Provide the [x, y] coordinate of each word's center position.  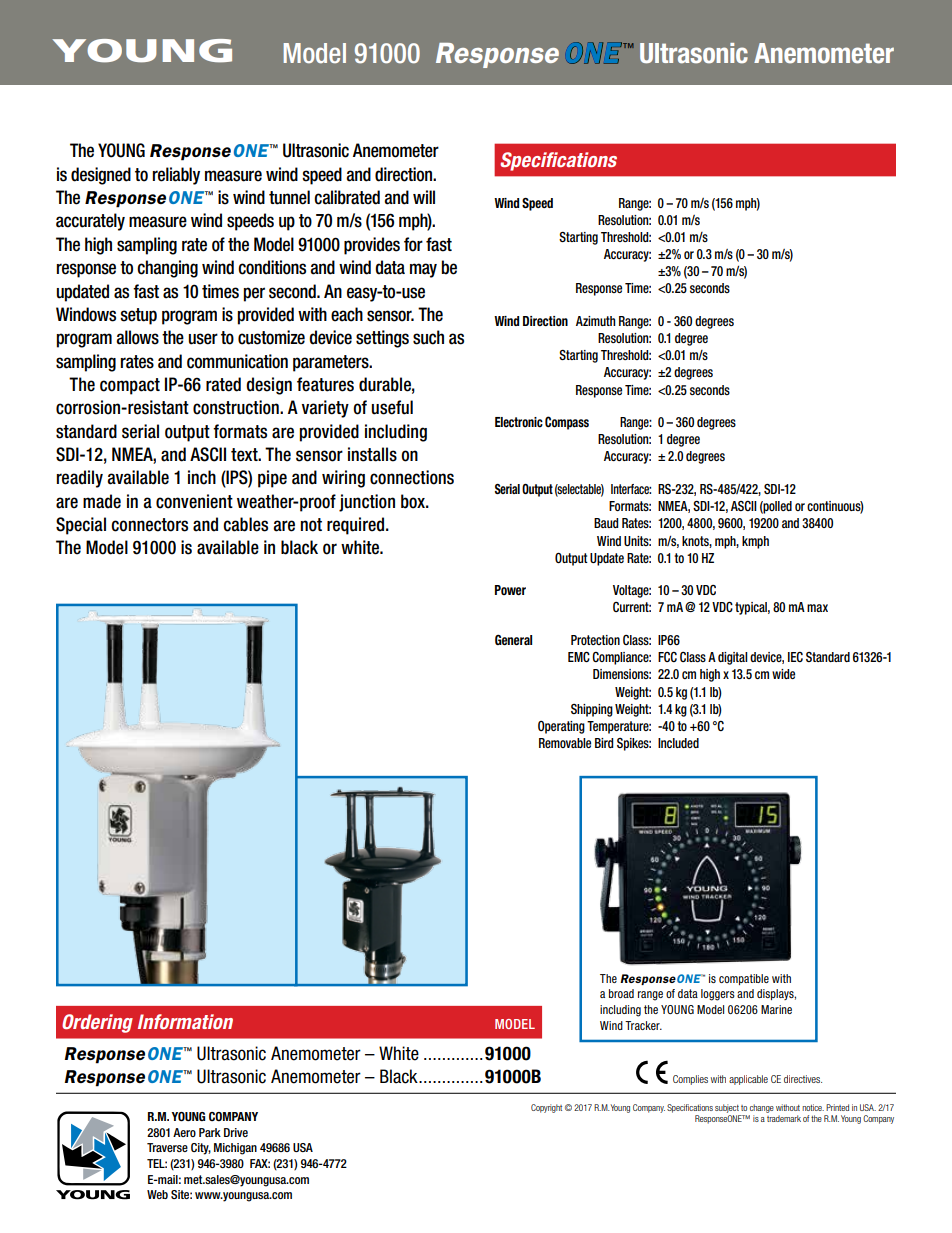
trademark [784, 1118]
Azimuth [595, 321]
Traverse [167, 1147]
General [513, 640]
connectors [149, 525]
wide [783, 674]
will [424, 197]
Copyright [546, 1108]
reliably [176, 176]
